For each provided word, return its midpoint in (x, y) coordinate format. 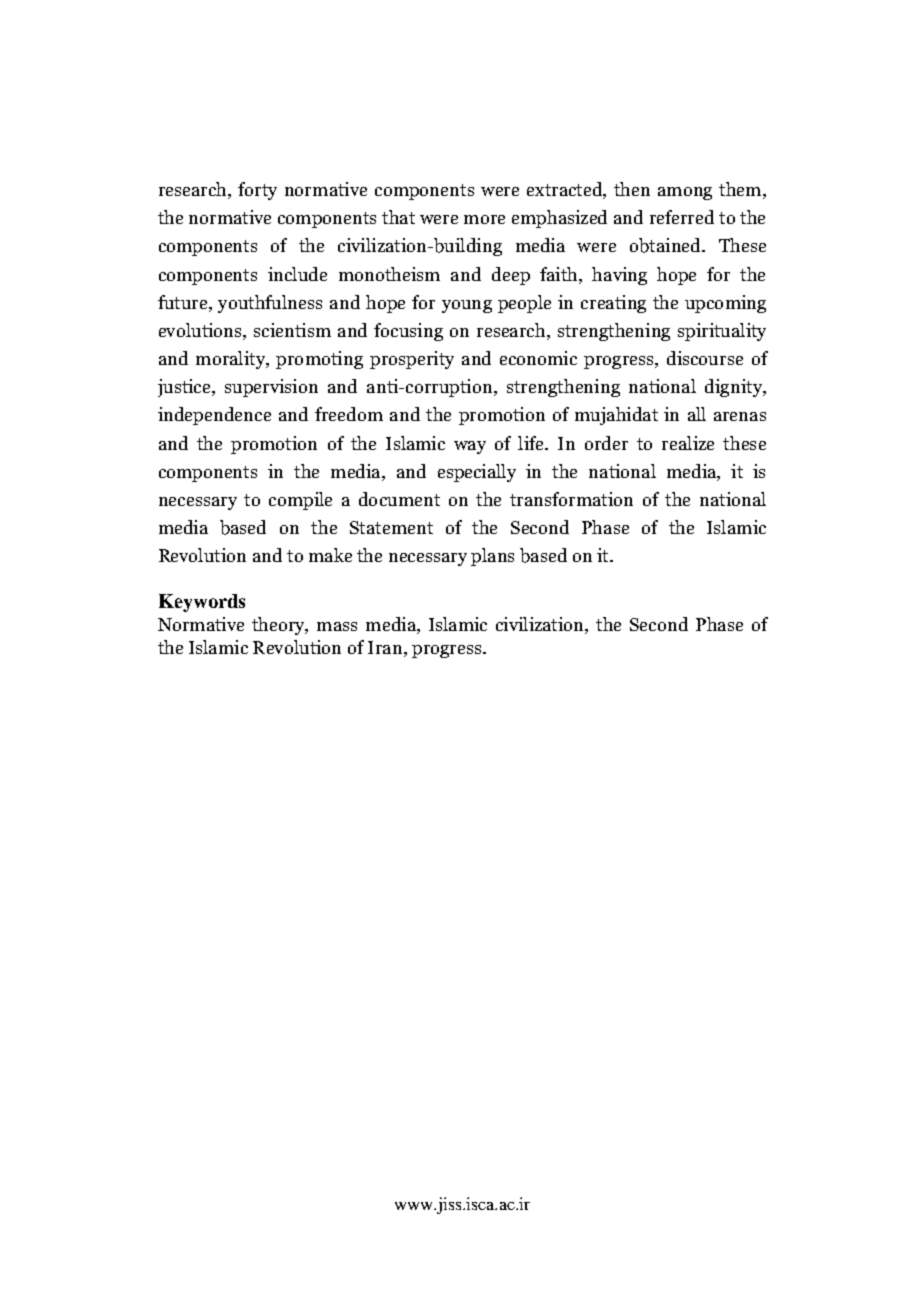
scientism (292, 330)
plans (492, 557)
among (685, 193)
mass (337, 626)
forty (257, 191)
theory (279, 626)
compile (300, 501)
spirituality (722, 332)
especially (477, 473)
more (484, 219)
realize (688, 443)
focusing (408, 332)
